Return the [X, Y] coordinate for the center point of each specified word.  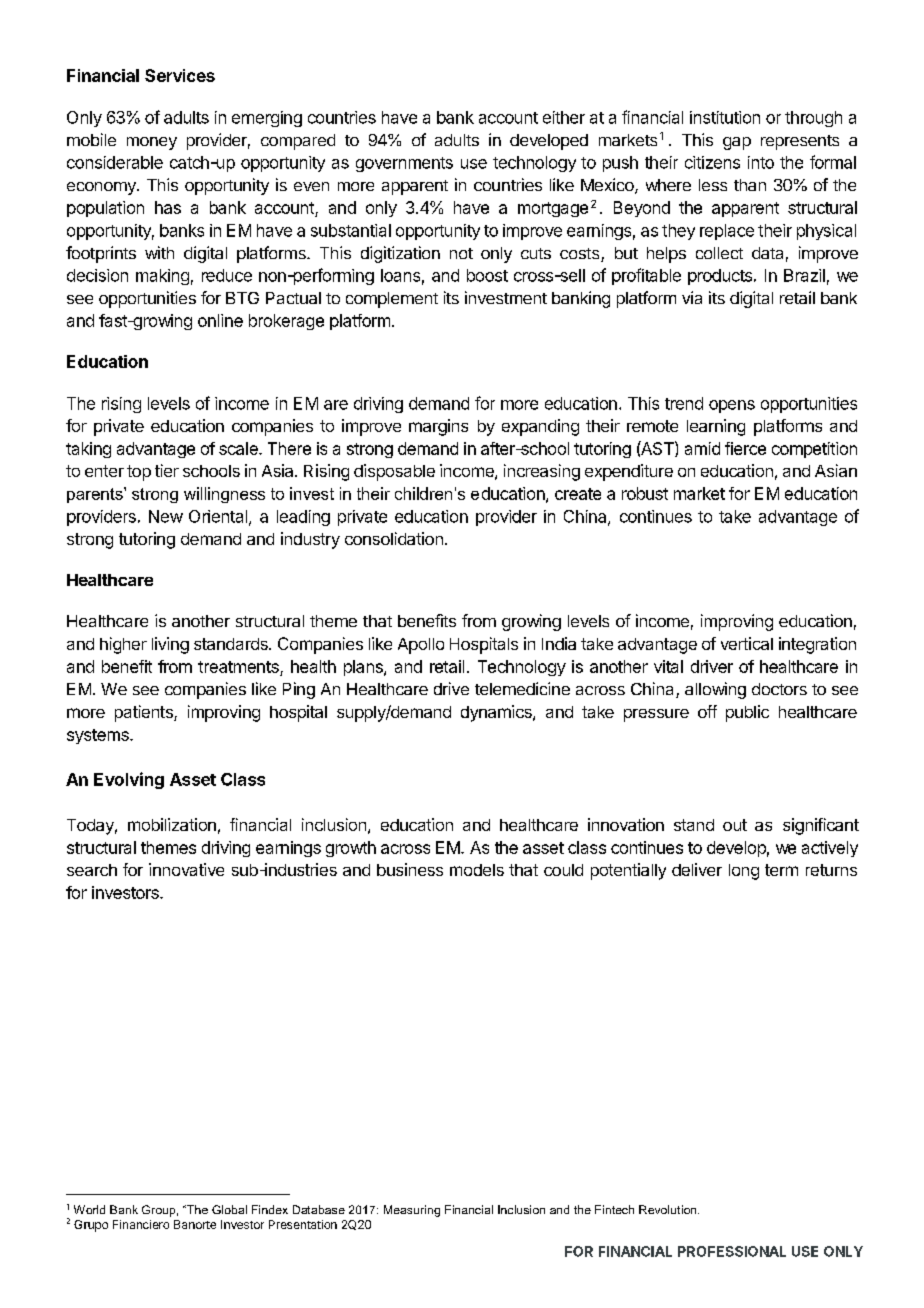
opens [732, 406]
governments [404, 164]
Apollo [421, 646]
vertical [747, 643]
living [170, 645]
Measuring [412, 1211]
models [477, 870]
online [220, 320]
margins [438, 427]
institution [725, 117]
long [744, 872]
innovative [186, 869]
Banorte [195, 1224]
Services [180, 75]
